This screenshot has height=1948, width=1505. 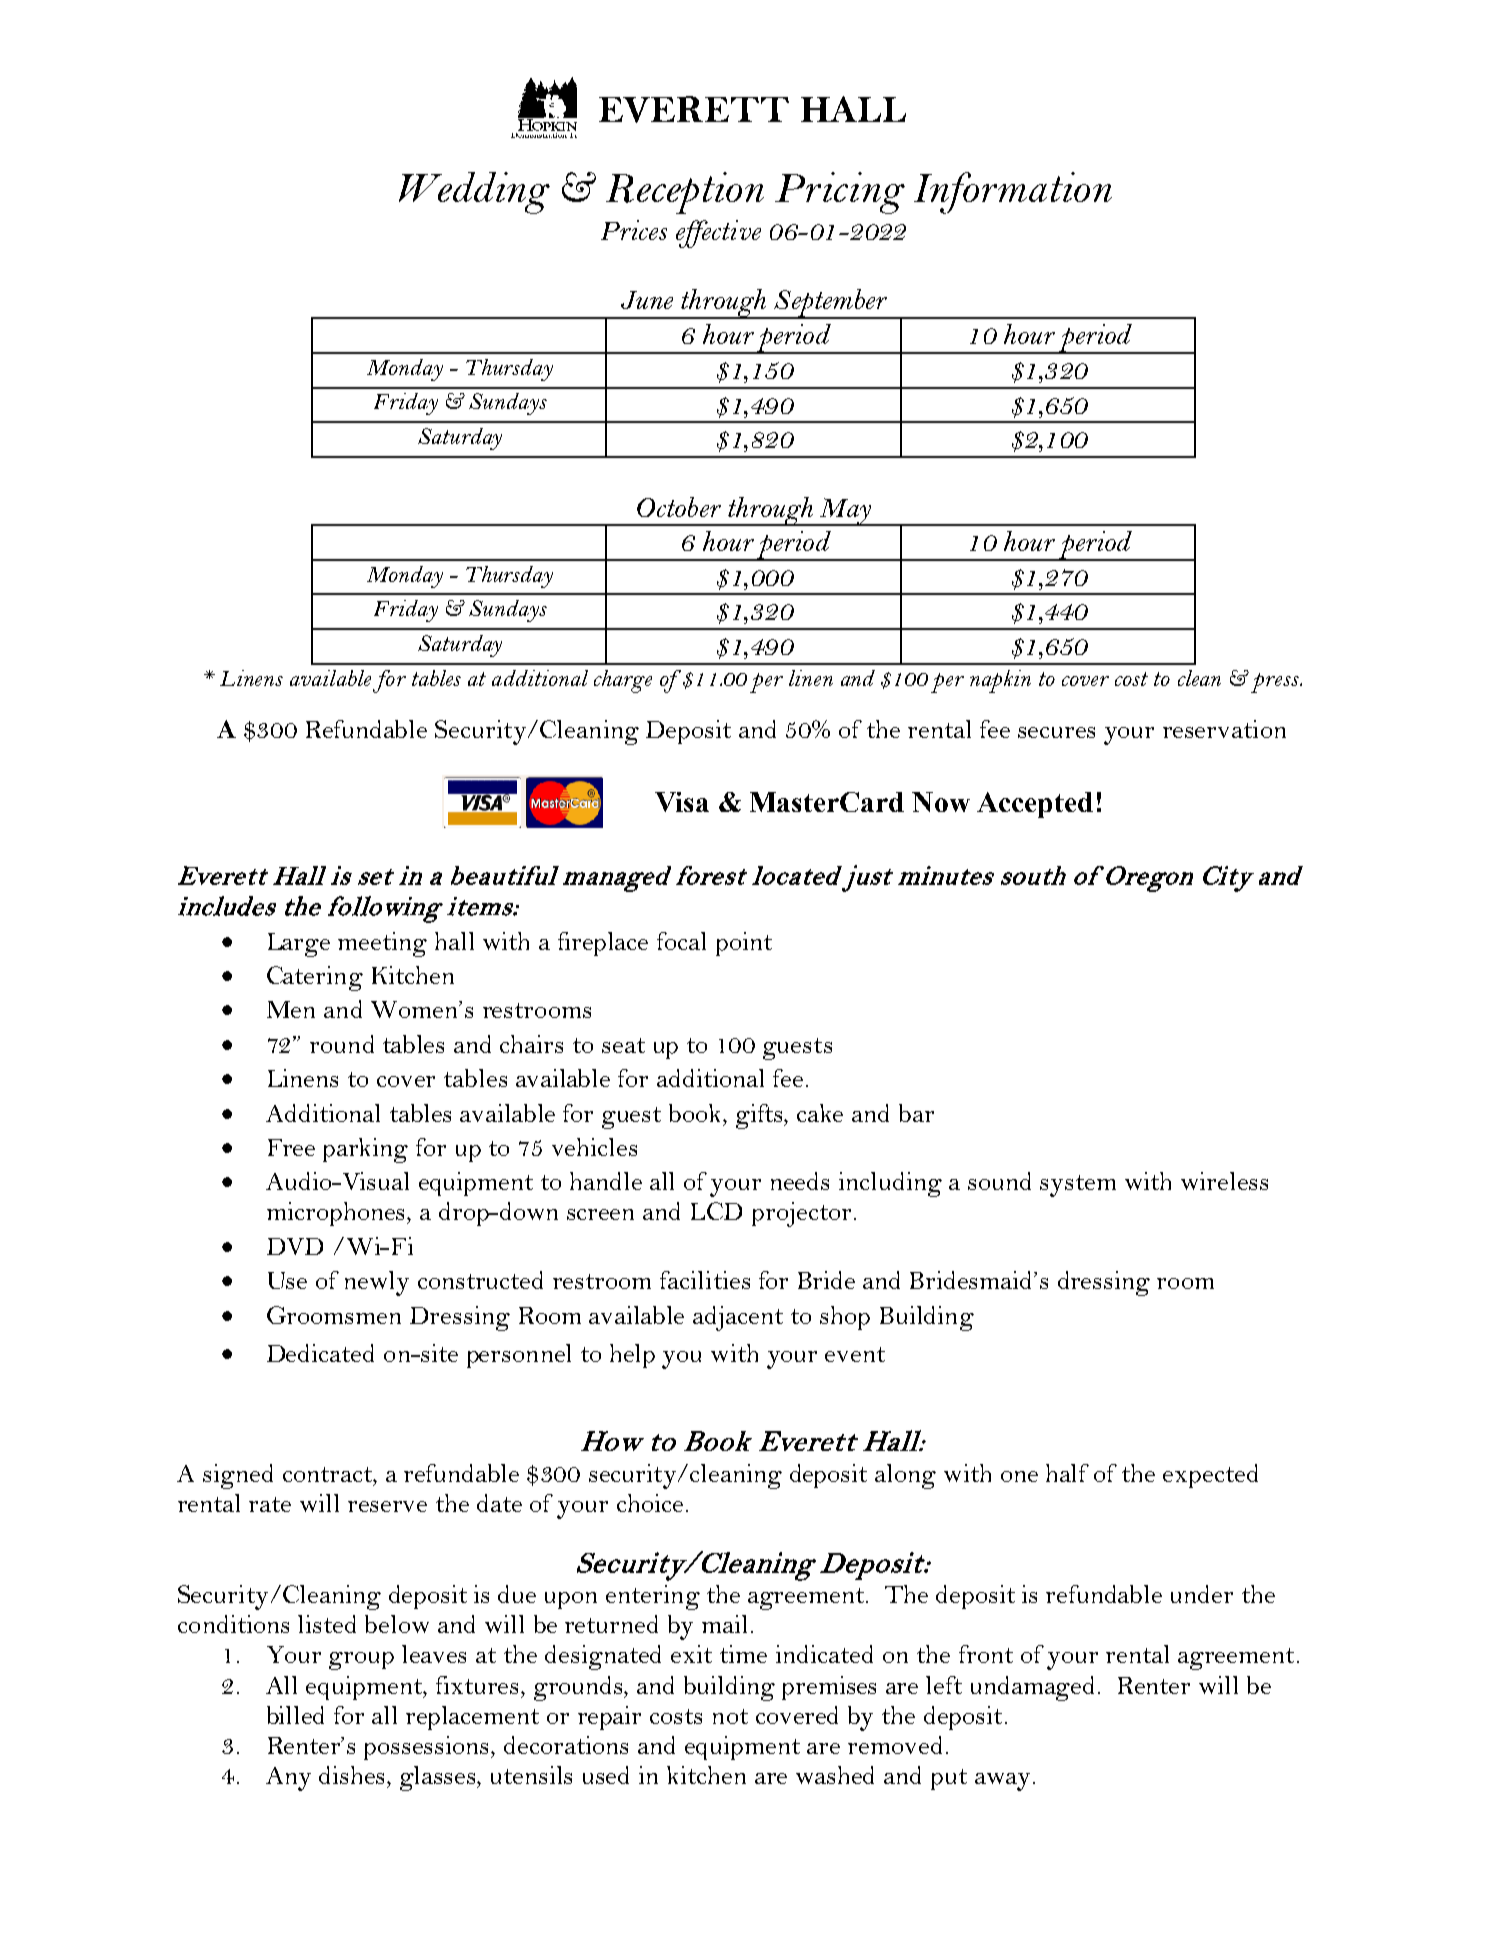 I want to click on charge, so click(x=623, y=681).
